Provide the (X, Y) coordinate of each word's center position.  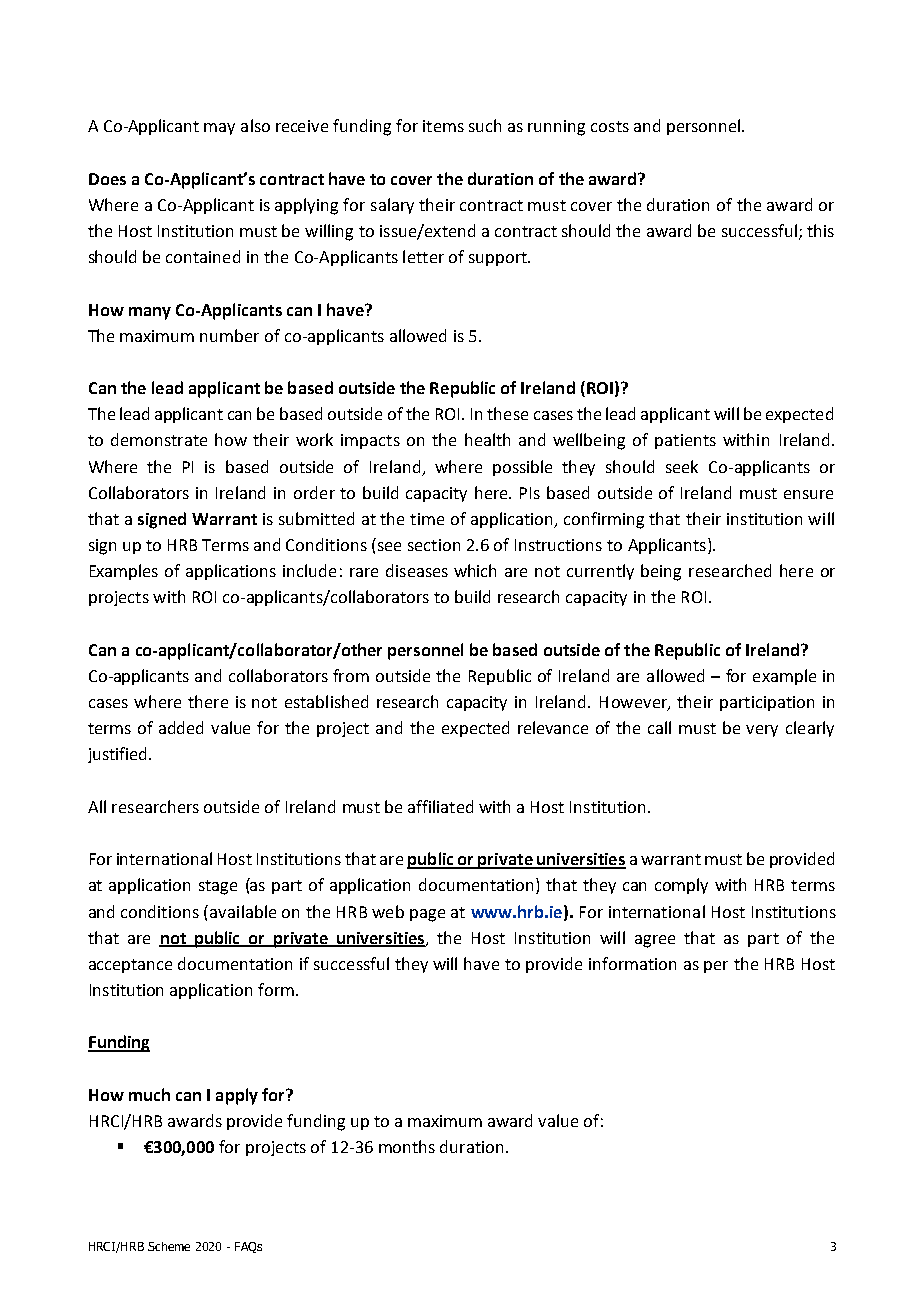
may (219, 129)
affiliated (440, 806)
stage (218, 887)
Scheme (169, 1246)
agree (655, 941)
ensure (808, 494)
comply (681, 886)
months (407, 1146)
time (427, 519)
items (443, 126)
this (820, 230)
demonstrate (159, 439)
